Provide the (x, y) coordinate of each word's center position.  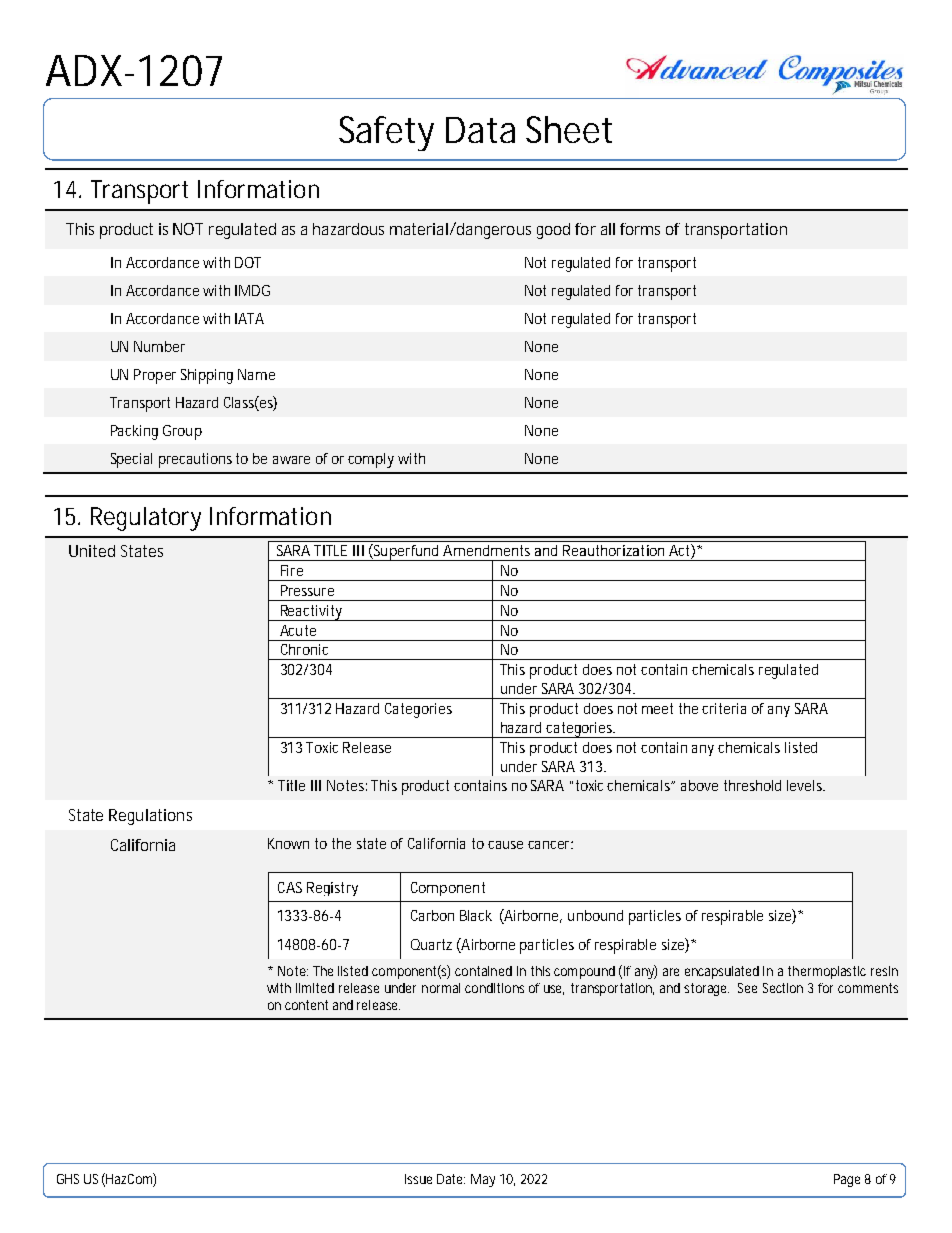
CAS (290, 887)
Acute (298, 630)
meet (657, 708)
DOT (248, 262)
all (608, 229)
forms (640, 229)
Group (182, 432)
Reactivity (311, 613)
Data (480, 130)
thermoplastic (827, 972)
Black (476, 915)
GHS (68, 1179)
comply (371, 460)
